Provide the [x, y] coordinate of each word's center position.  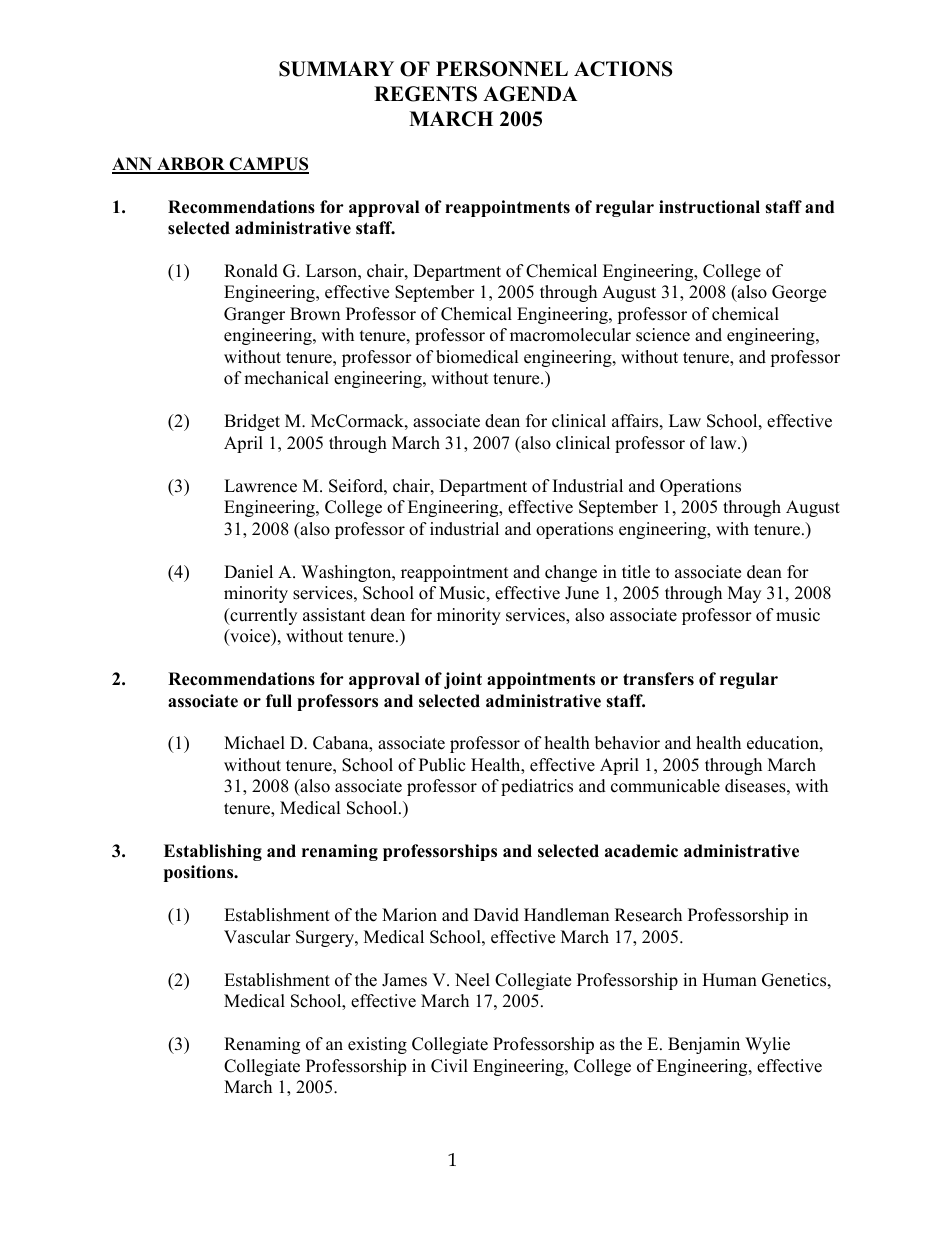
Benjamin [704, 1045]
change [571, 573]
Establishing [213, 852]
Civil [449, 1066]
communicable [665, 786]
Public [442, 765]
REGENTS [425, 94]
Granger [254, 315]
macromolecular [570, 335]
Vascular [257, 937]
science [663, 335]
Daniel [248, 572]
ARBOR [191, 165]
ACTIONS [623, 69]
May [744, 594]
